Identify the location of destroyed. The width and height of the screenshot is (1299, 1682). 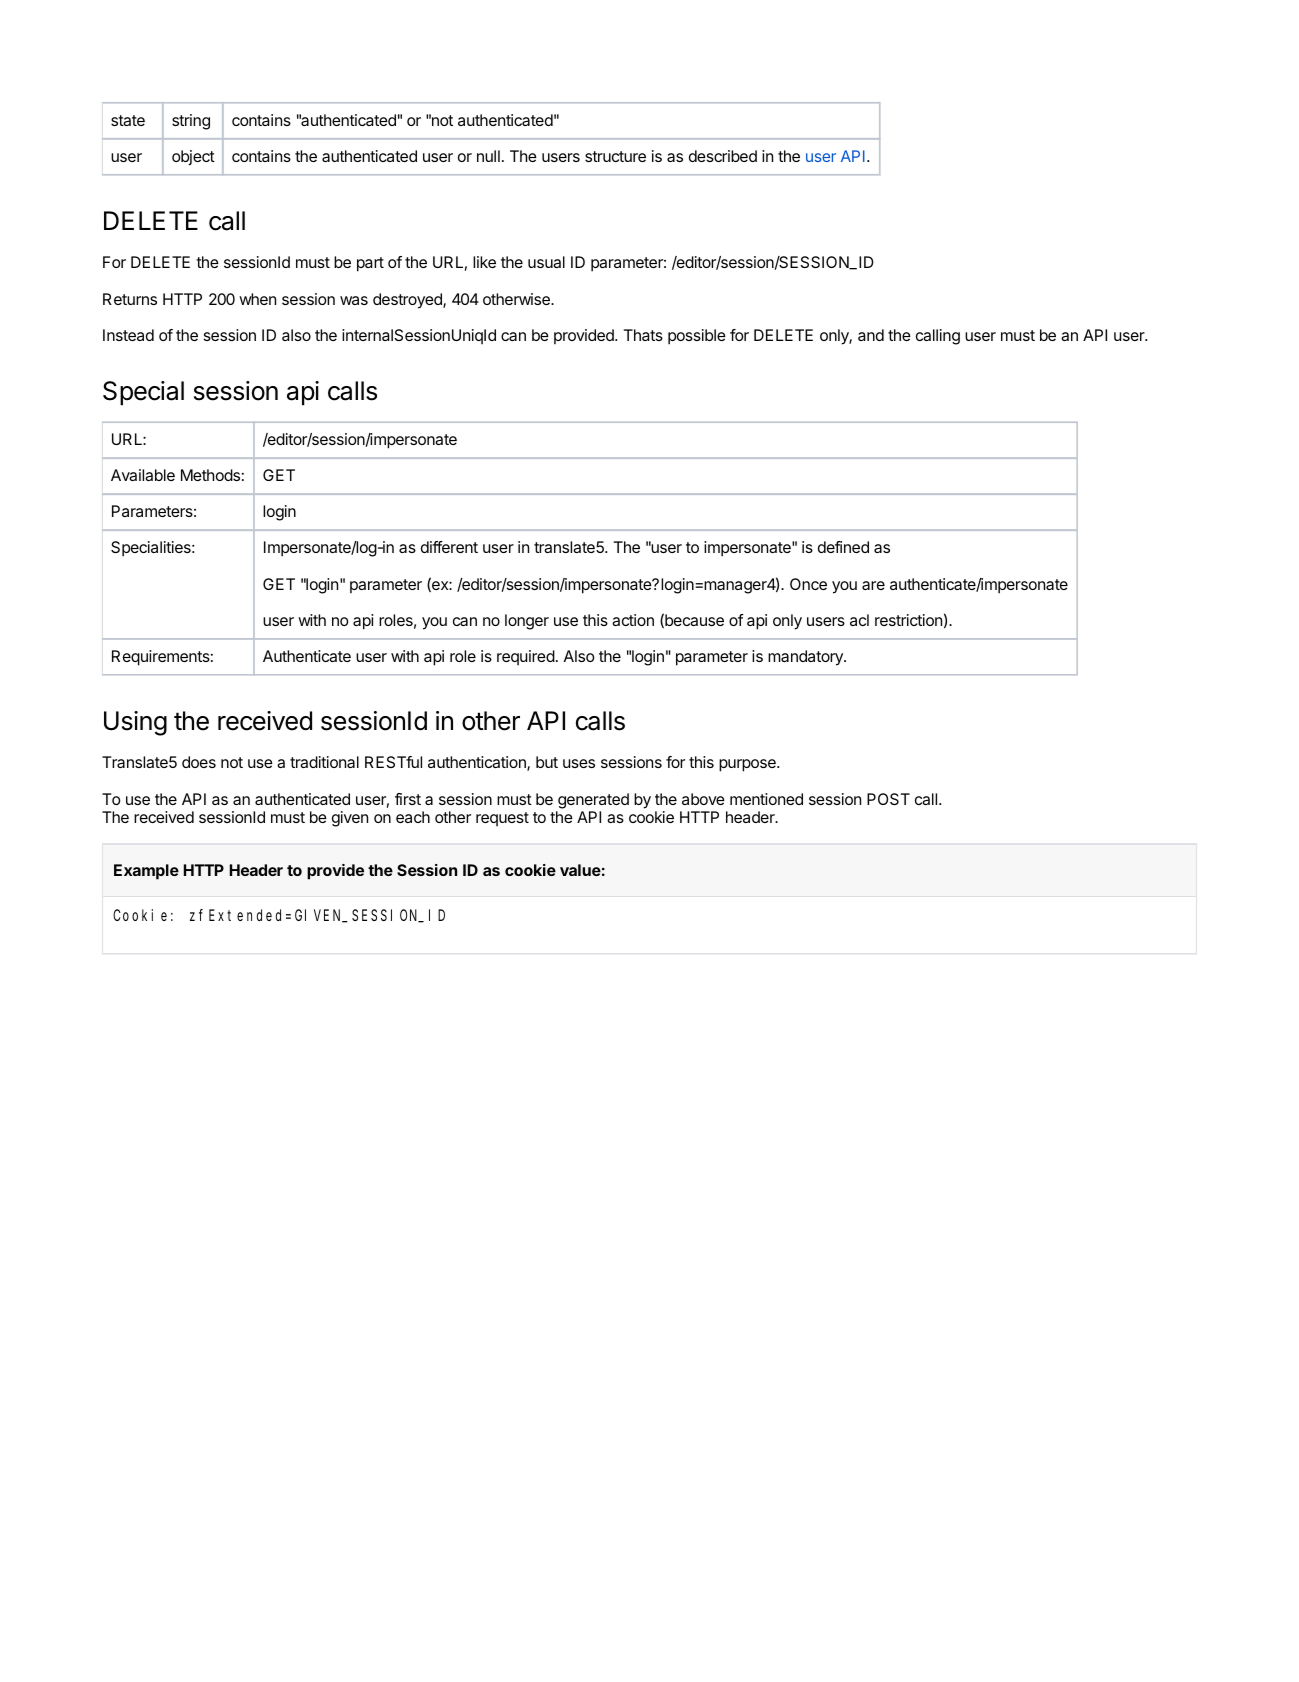
(408, 301).
